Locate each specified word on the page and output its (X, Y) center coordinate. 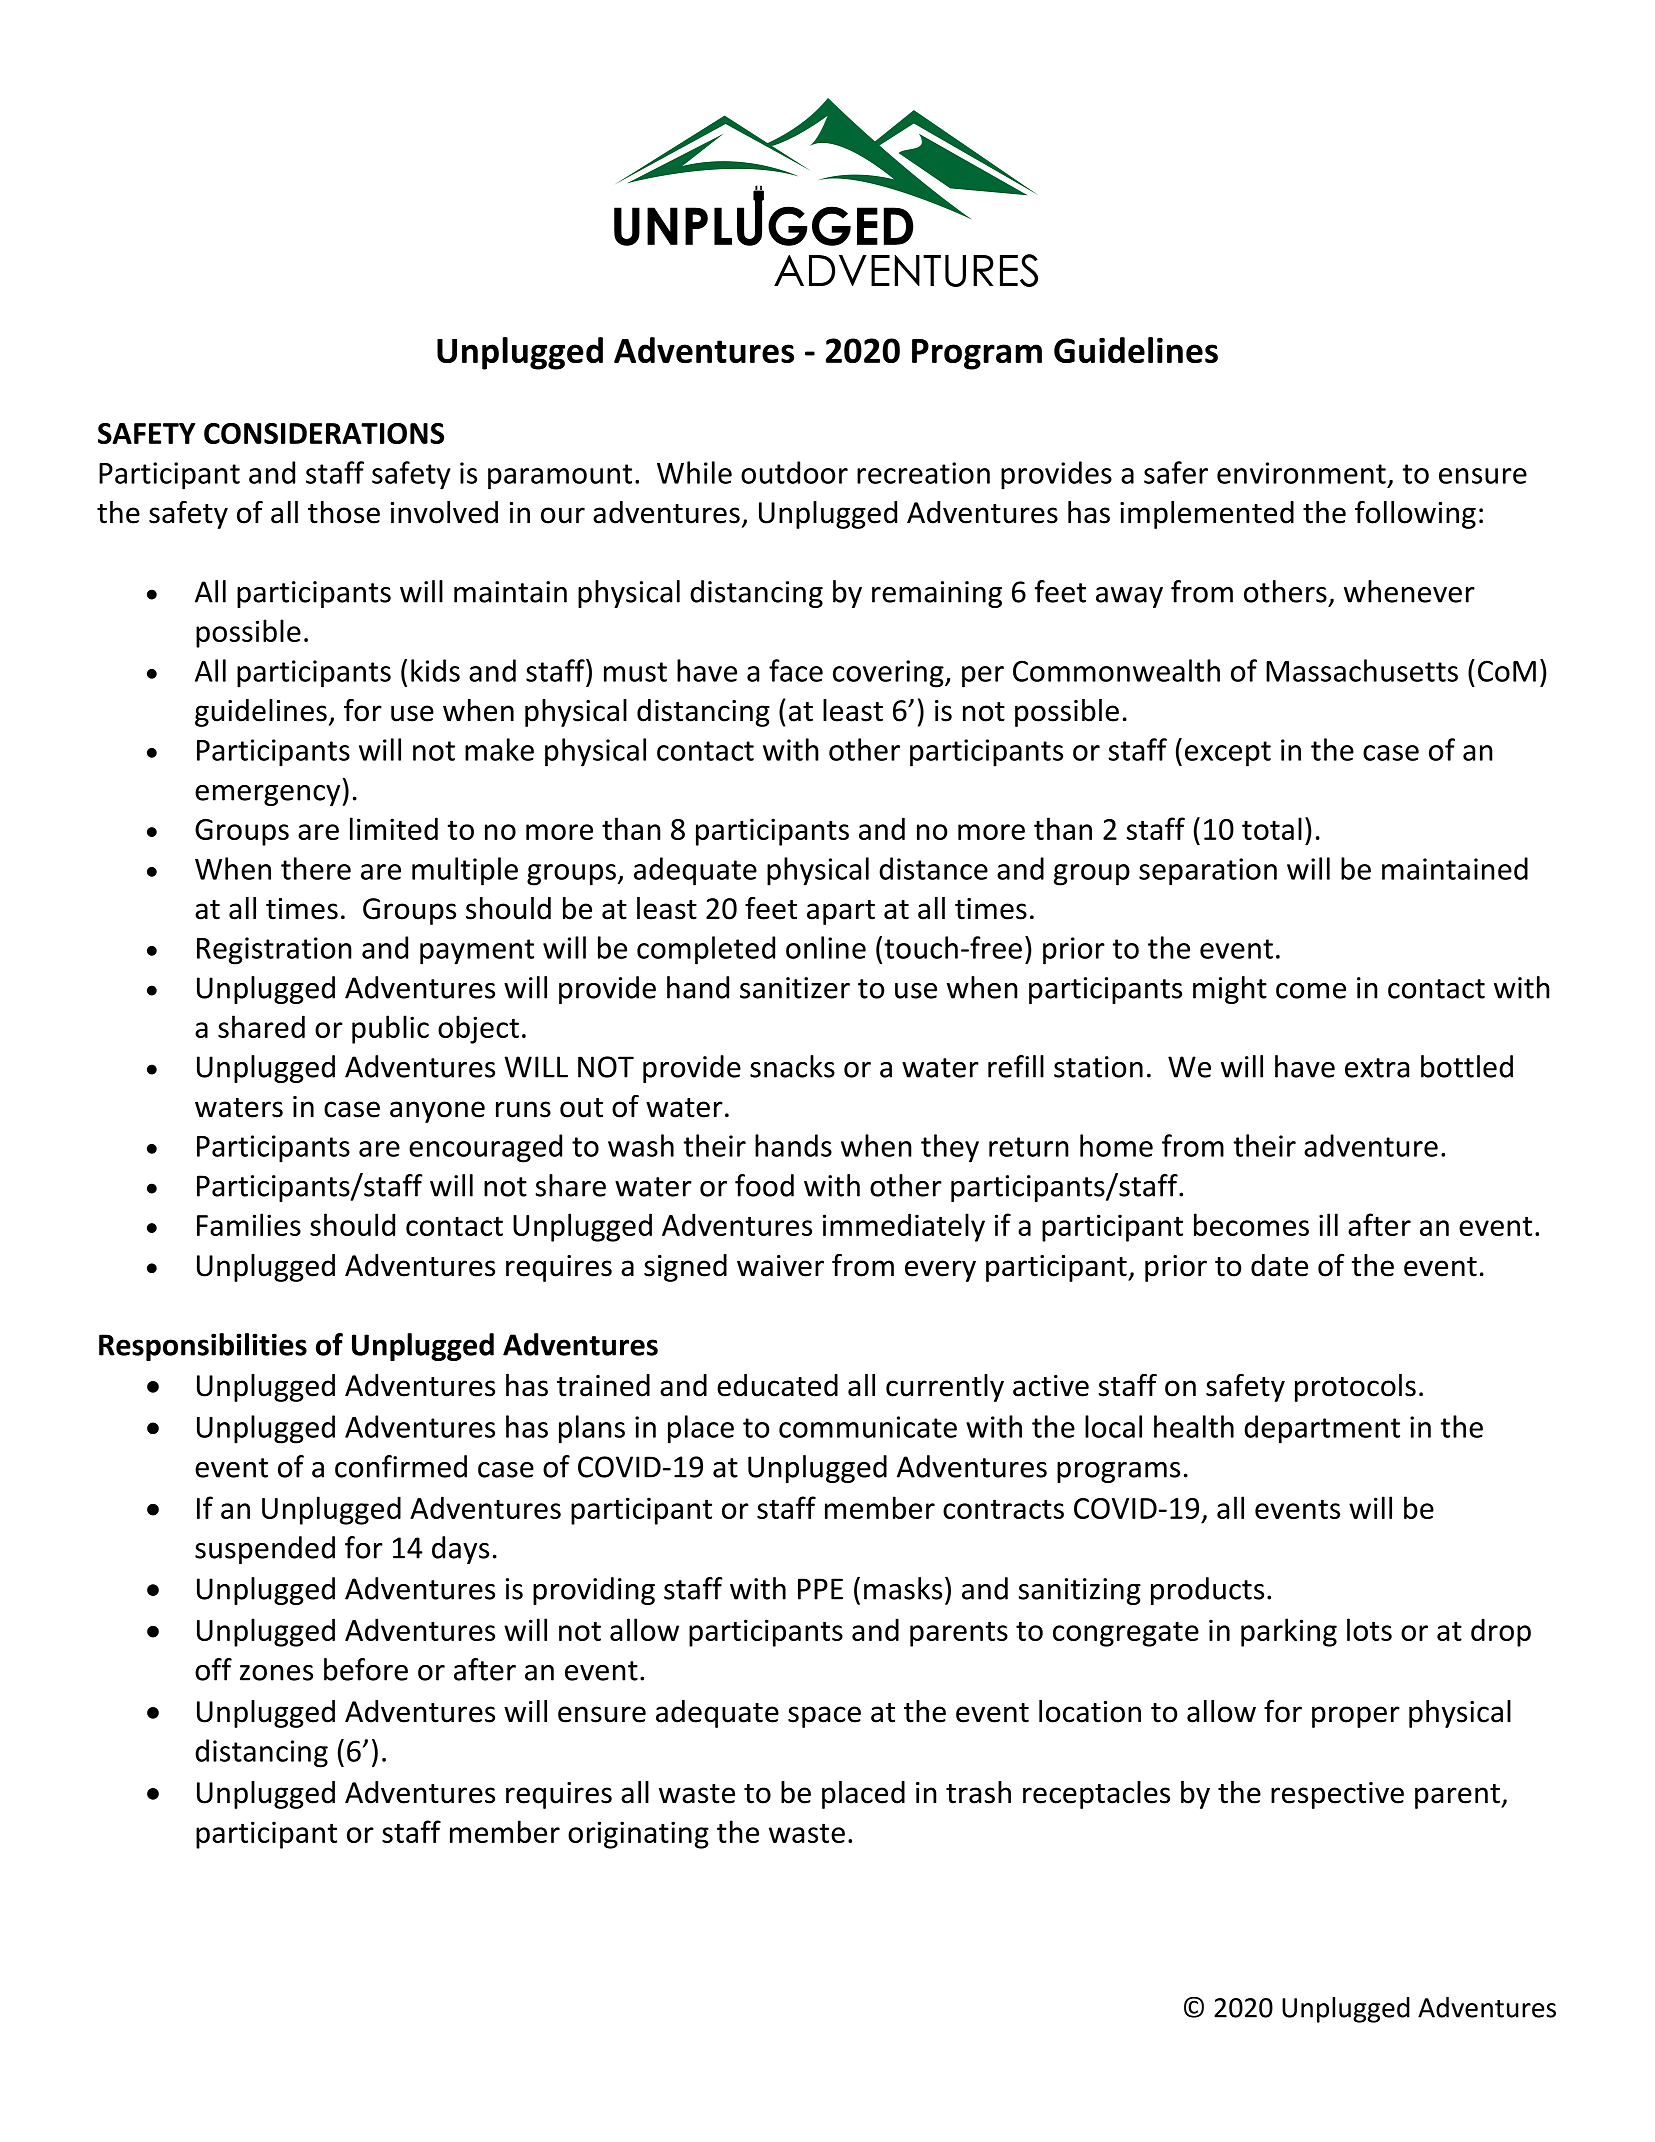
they (950, 1148)
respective (1337, 1795)
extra (1377, 1068)
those (344, 512)
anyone (437, 1112)
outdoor (794, 472)
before (366, 1669)
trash (978, 1792)
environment (1301, 473)
